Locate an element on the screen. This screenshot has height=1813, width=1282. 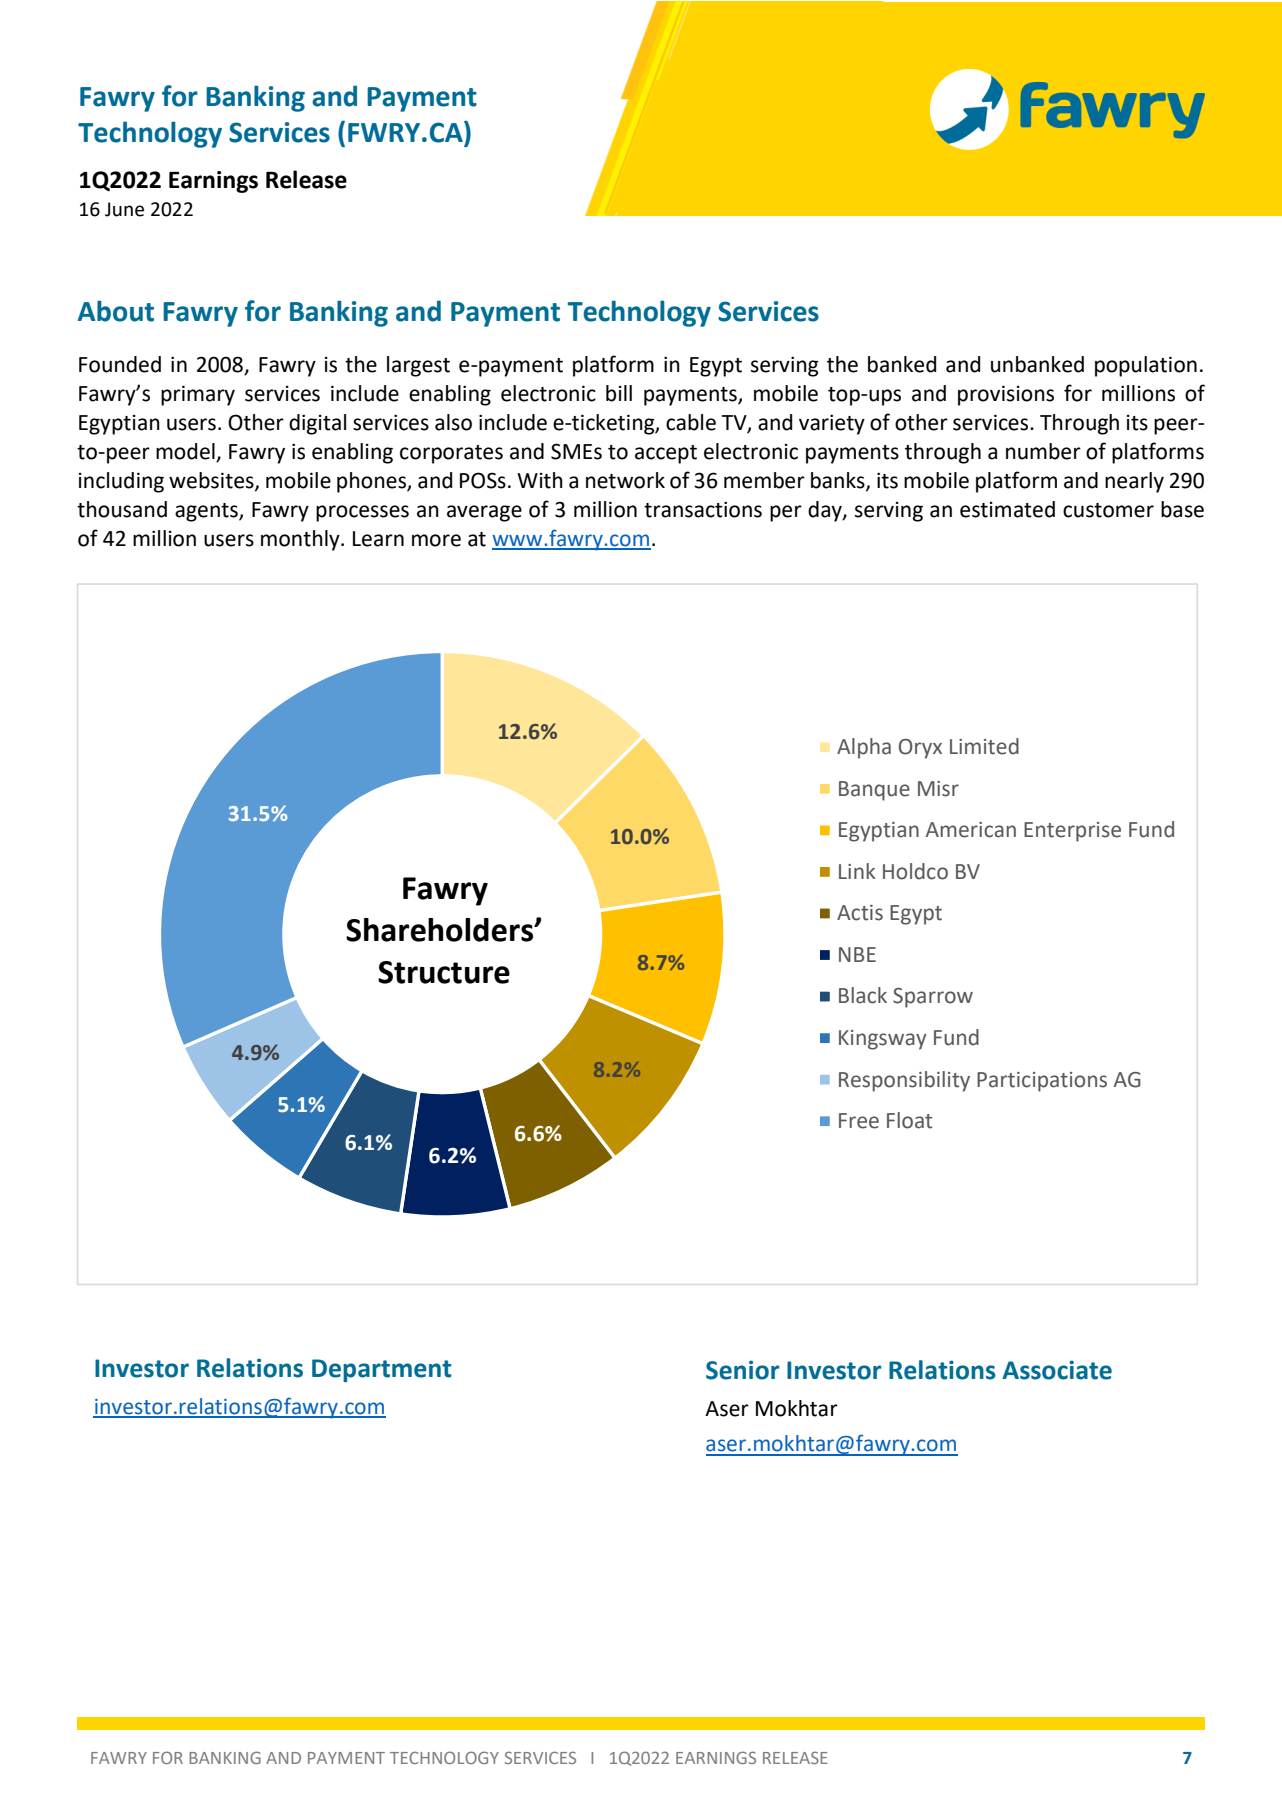
accept is located at coordinates (666, 454).
